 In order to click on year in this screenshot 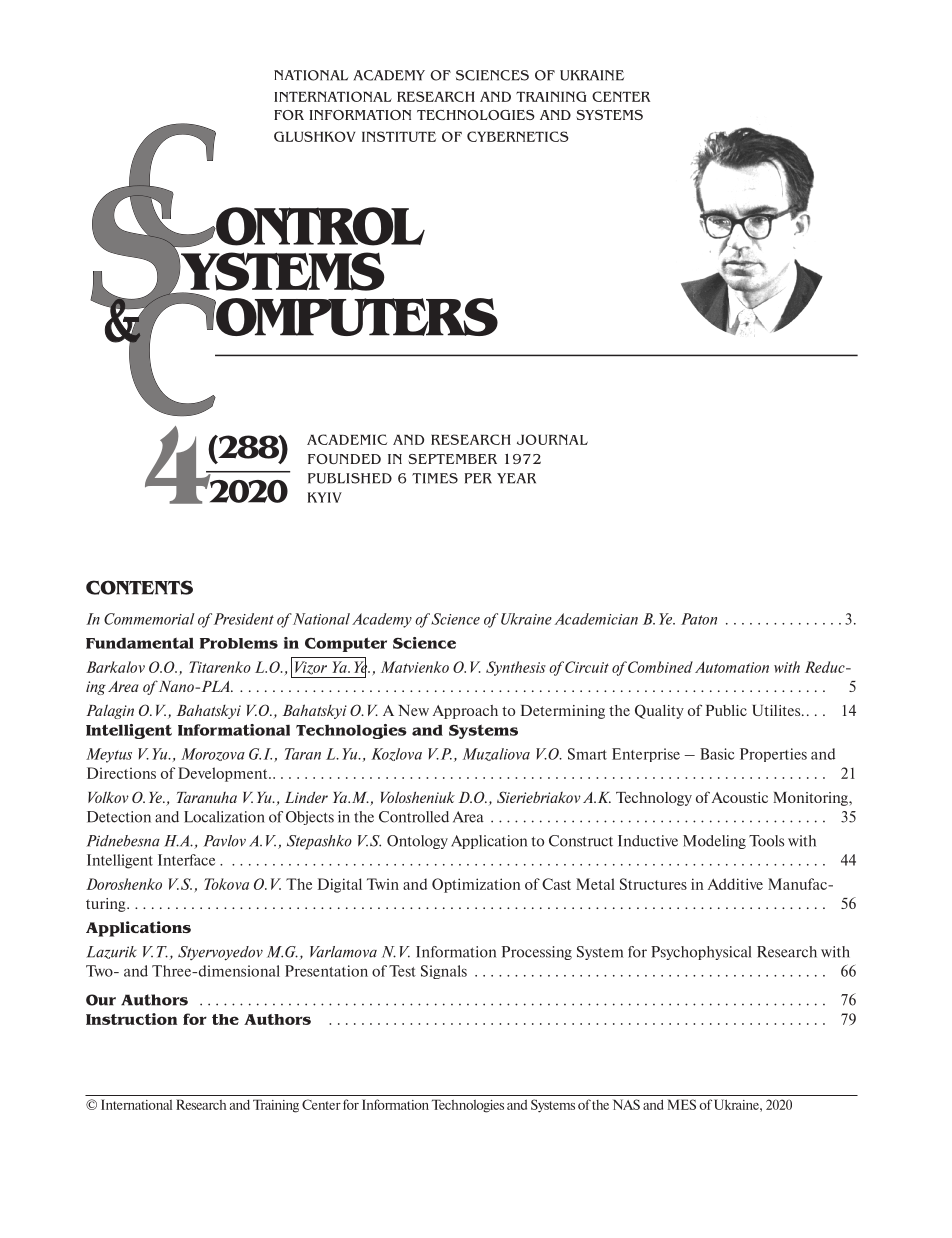, I will do `click(516, 478)`.
